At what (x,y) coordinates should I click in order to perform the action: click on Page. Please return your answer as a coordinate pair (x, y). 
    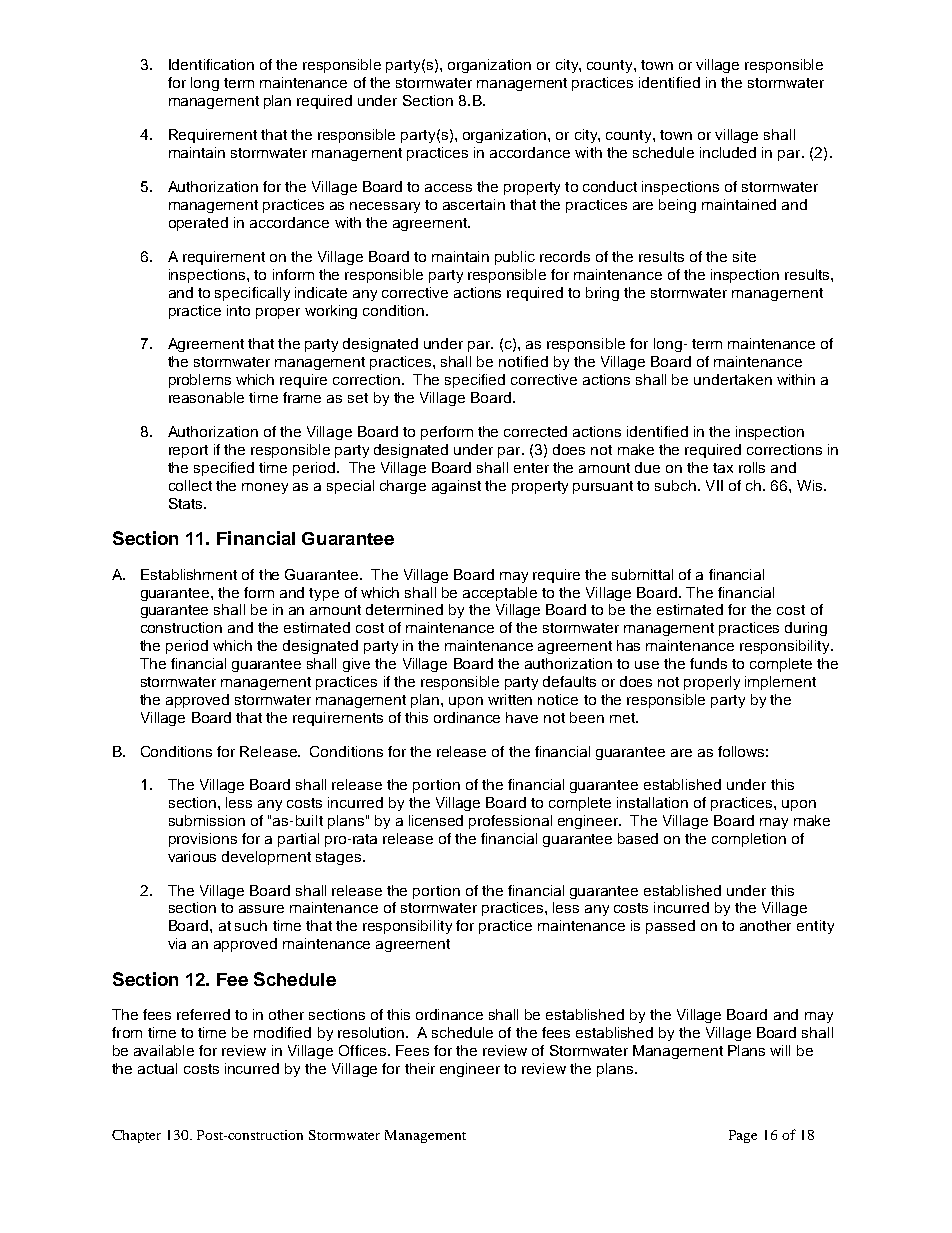
    Looking at the image, I should click on (743, 1136).
